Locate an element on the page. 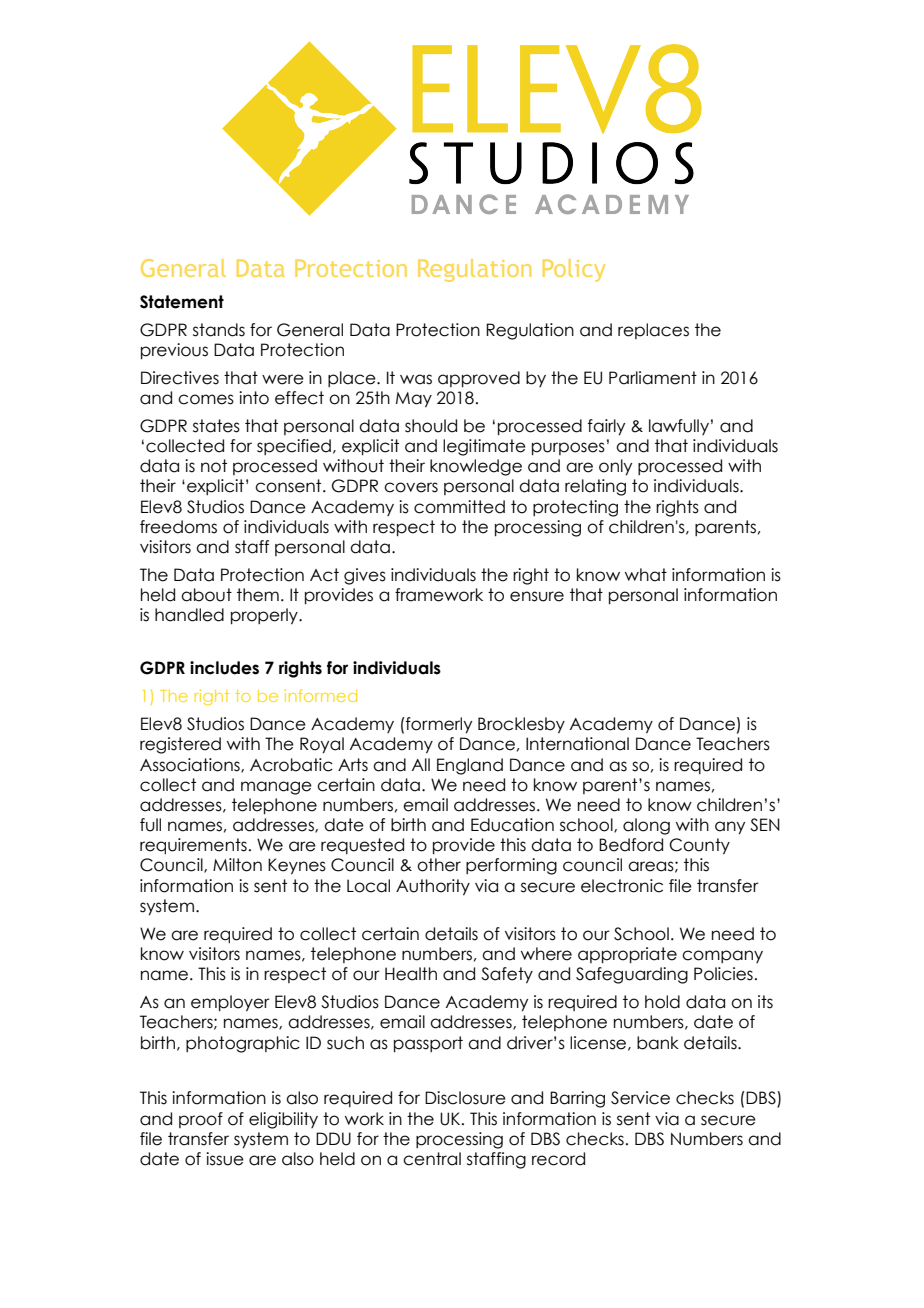 The height and width of the image is (1308, 924). issue is located at coordinates (225, 1159).
